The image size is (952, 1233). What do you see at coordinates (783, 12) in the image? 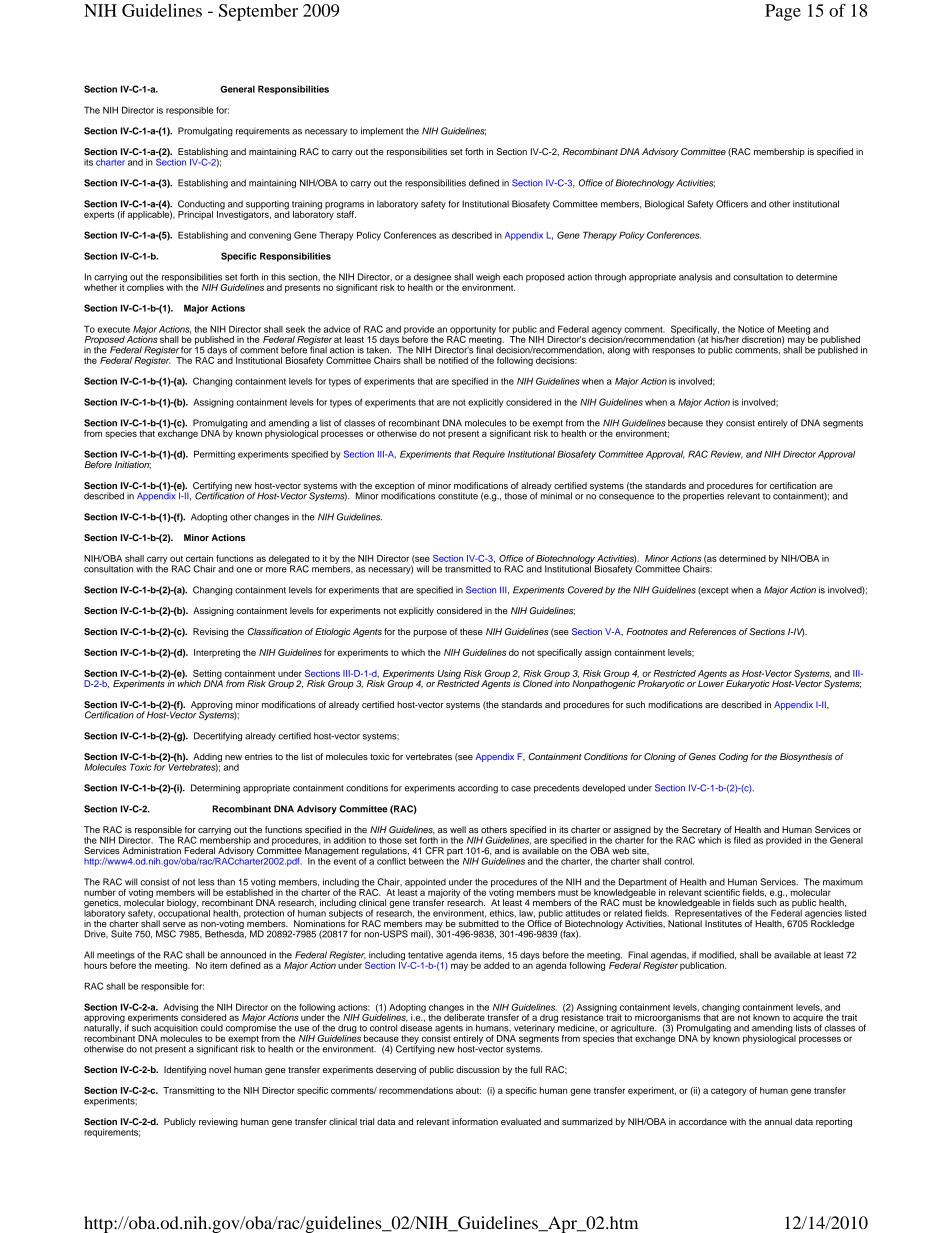
I see `Page` at bounding box center [783, 12].
